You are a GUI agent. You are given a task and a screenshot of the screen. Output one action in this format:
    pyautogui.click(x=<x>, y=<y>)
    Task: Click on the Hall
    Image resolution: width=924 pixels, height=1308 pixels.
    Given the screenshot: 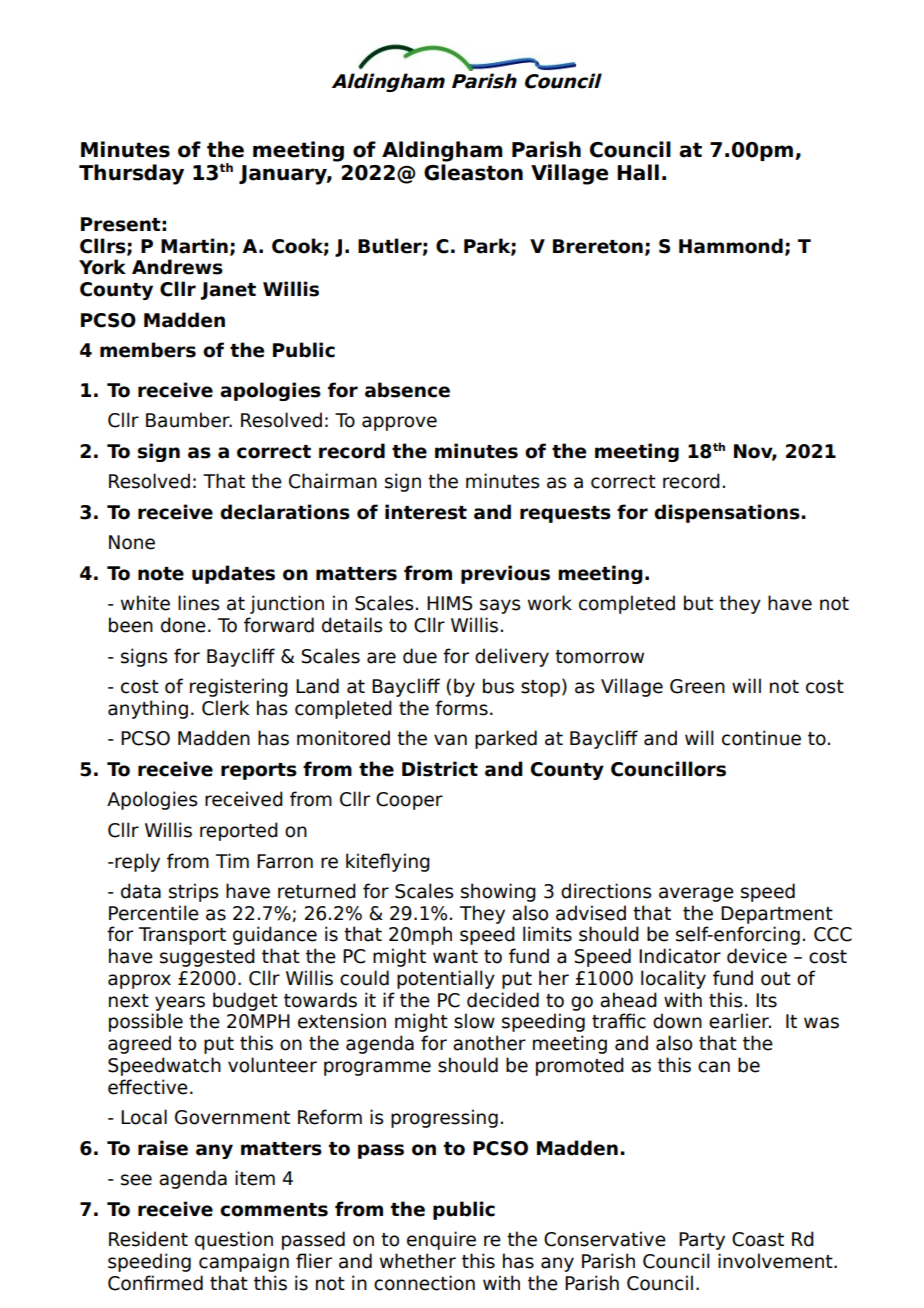 What is the action you would take?
    pyautogui.click(x=638, y=172)
